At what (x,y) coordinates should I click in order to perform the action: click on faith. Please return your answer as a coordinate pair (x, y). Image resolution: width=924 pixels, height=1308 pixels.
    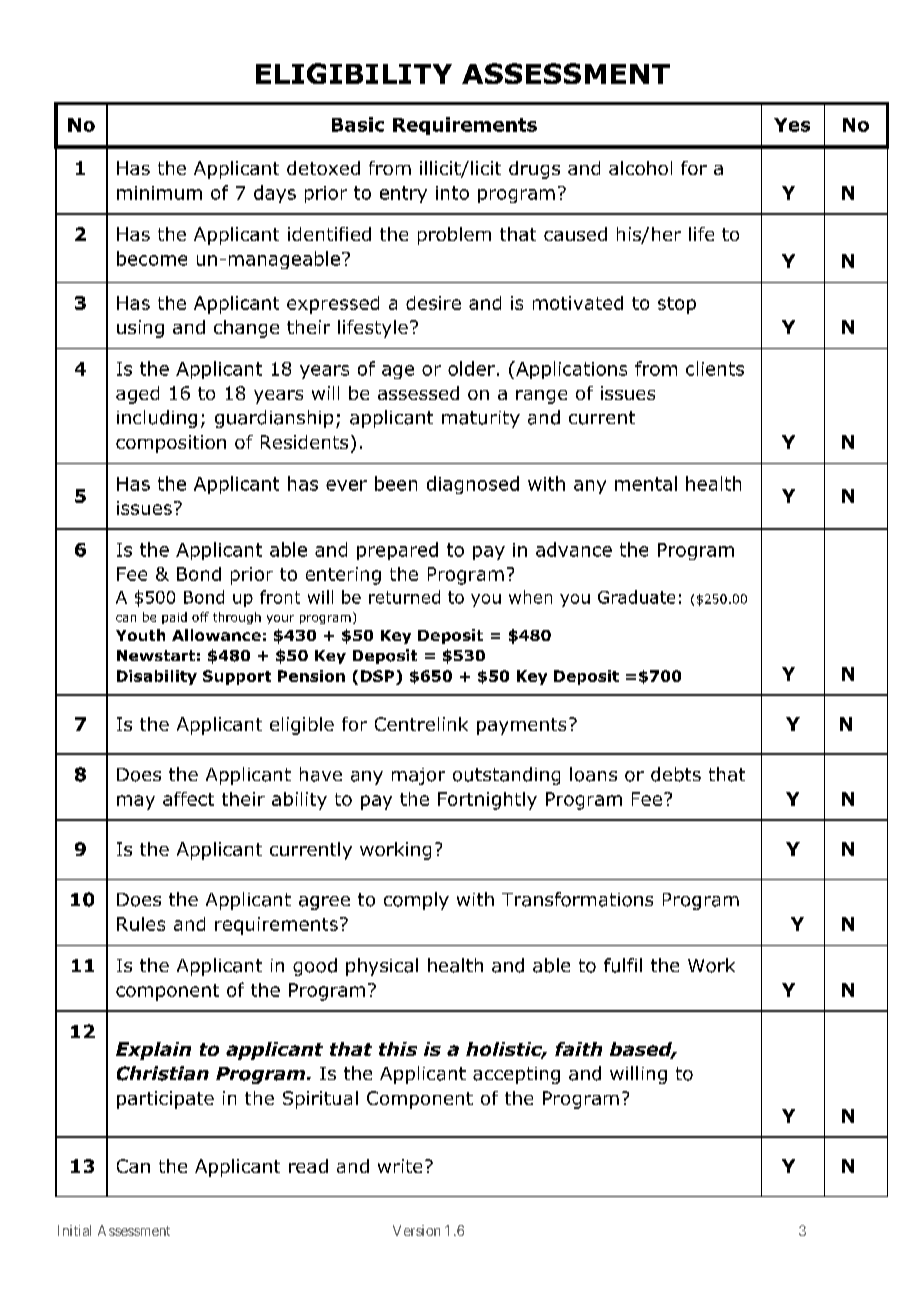
    Looking at the image, I should click on (578, 1049).
